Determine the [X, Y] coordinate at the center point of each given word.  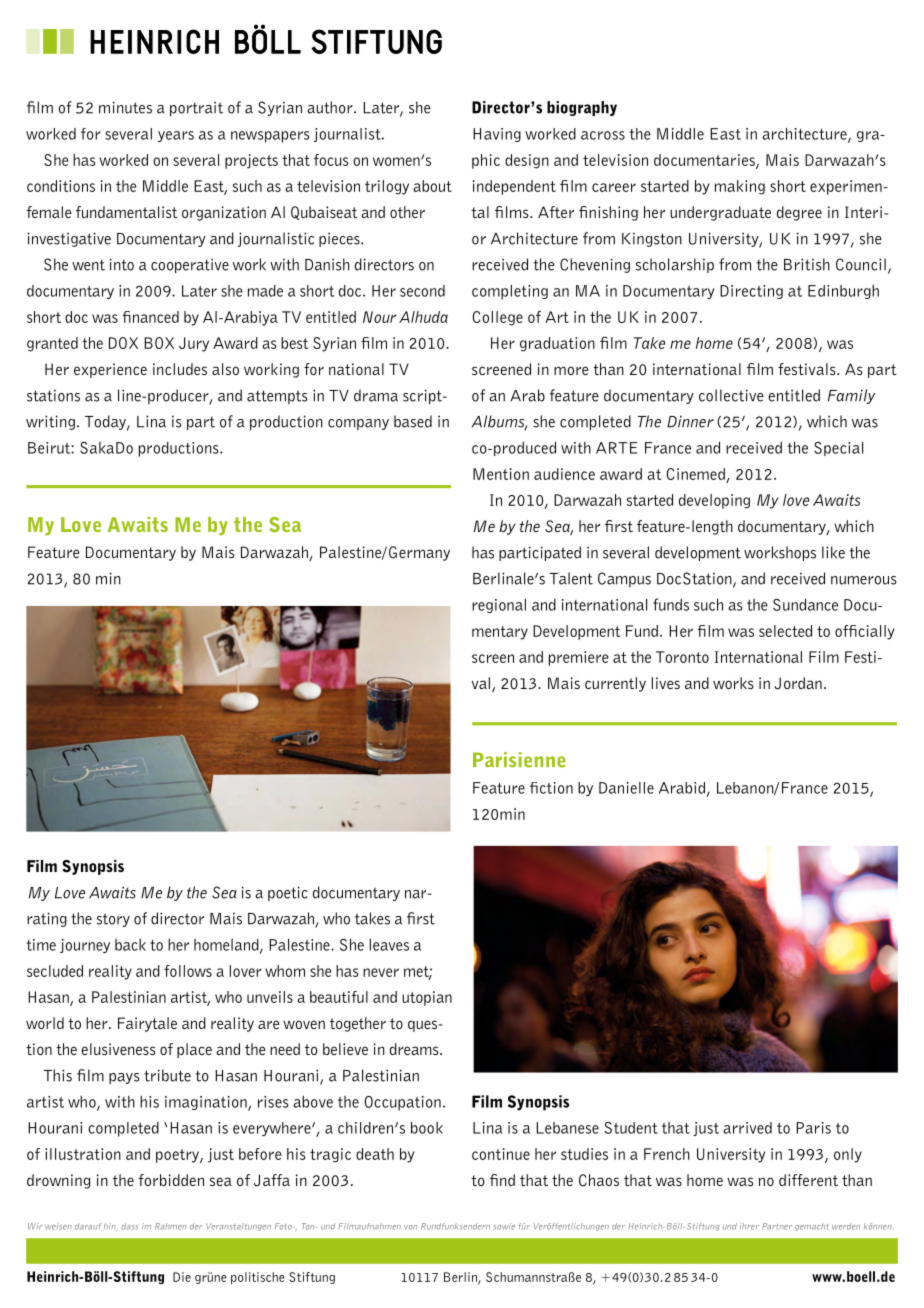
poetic [288, 893]
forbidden [171, 1180]
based [413, 421]
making [740, 187]
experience [110, 370]
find [502, 1180]
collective [731, 395]
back [130, 944]
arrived [747, 1128]
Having [497, 135]
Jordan [798, 683]
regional [499, 605]
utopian [427, 998]
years [176, 136]
